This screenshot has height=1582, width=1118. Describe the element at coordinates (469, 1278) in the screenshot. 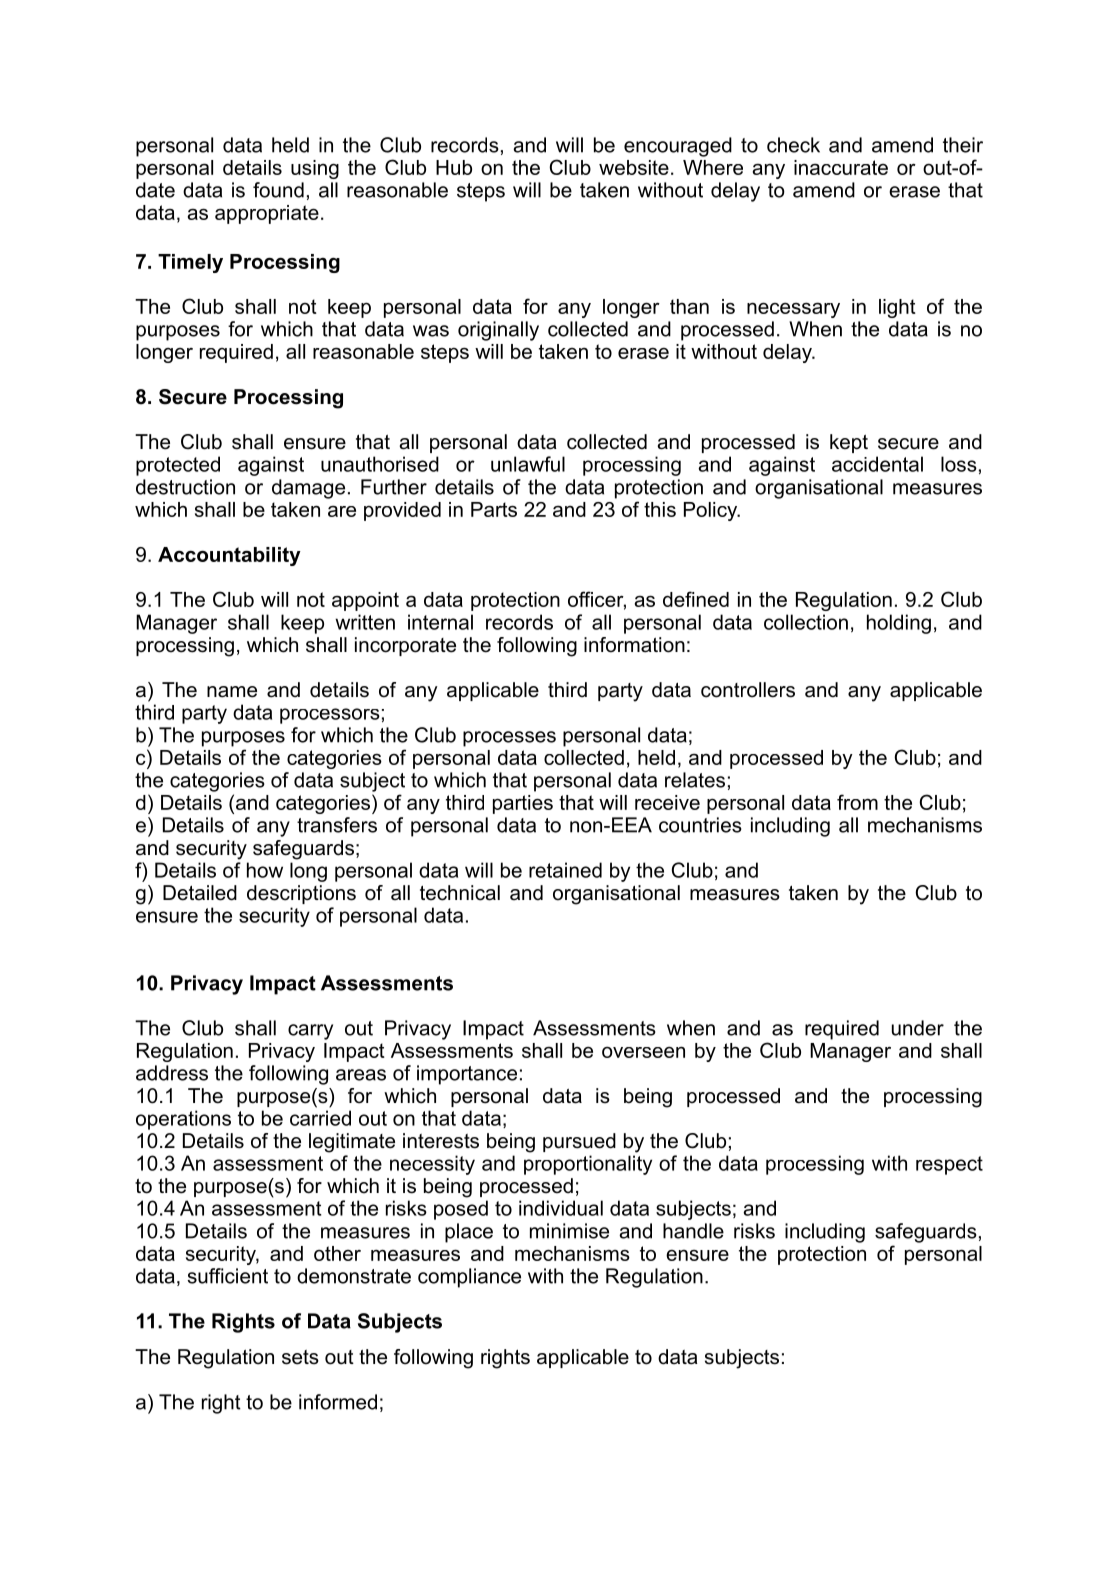

I see `compliance` at that location.
